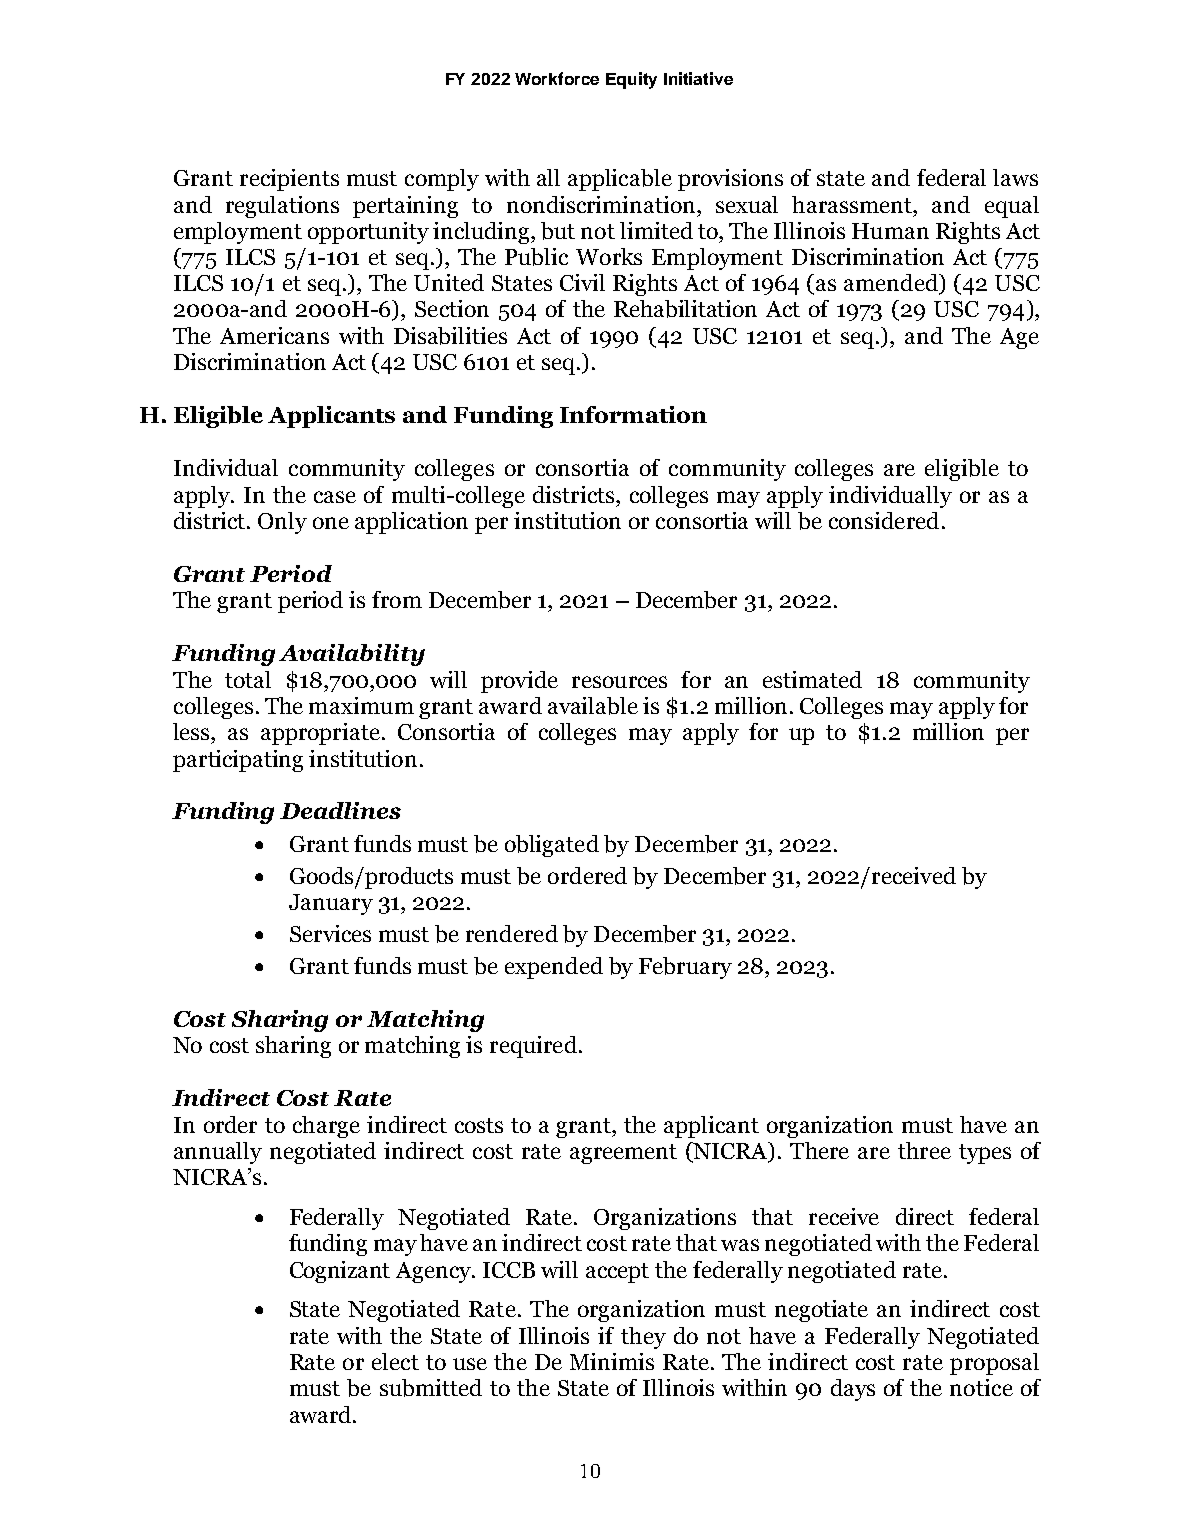 The width and height of the screenshot is (1179, 1526). Describe the element at coordinates (395, 1361) in the screenshot. I see `elect` at that location.
